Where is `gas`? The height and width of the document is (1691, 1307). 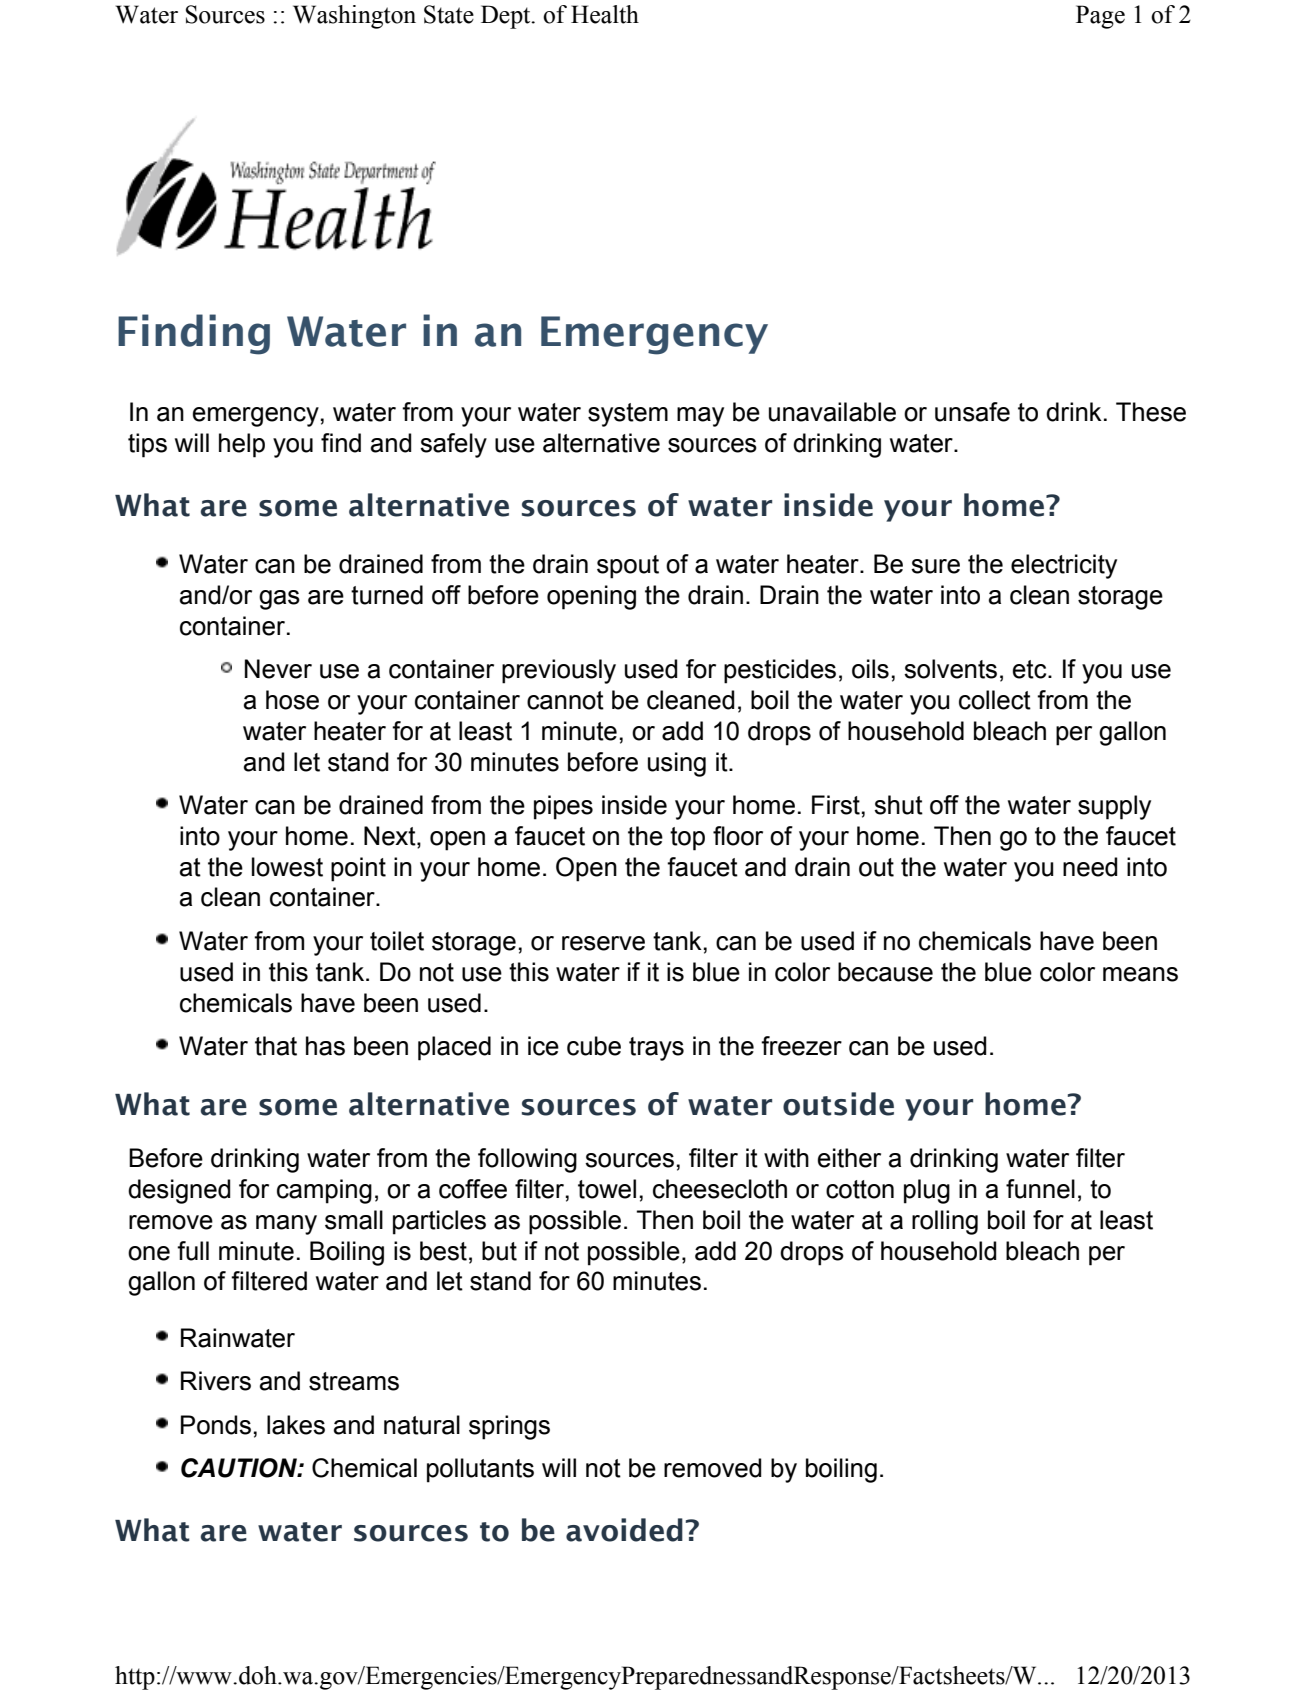
gas is located at coordinates (279, 600).
